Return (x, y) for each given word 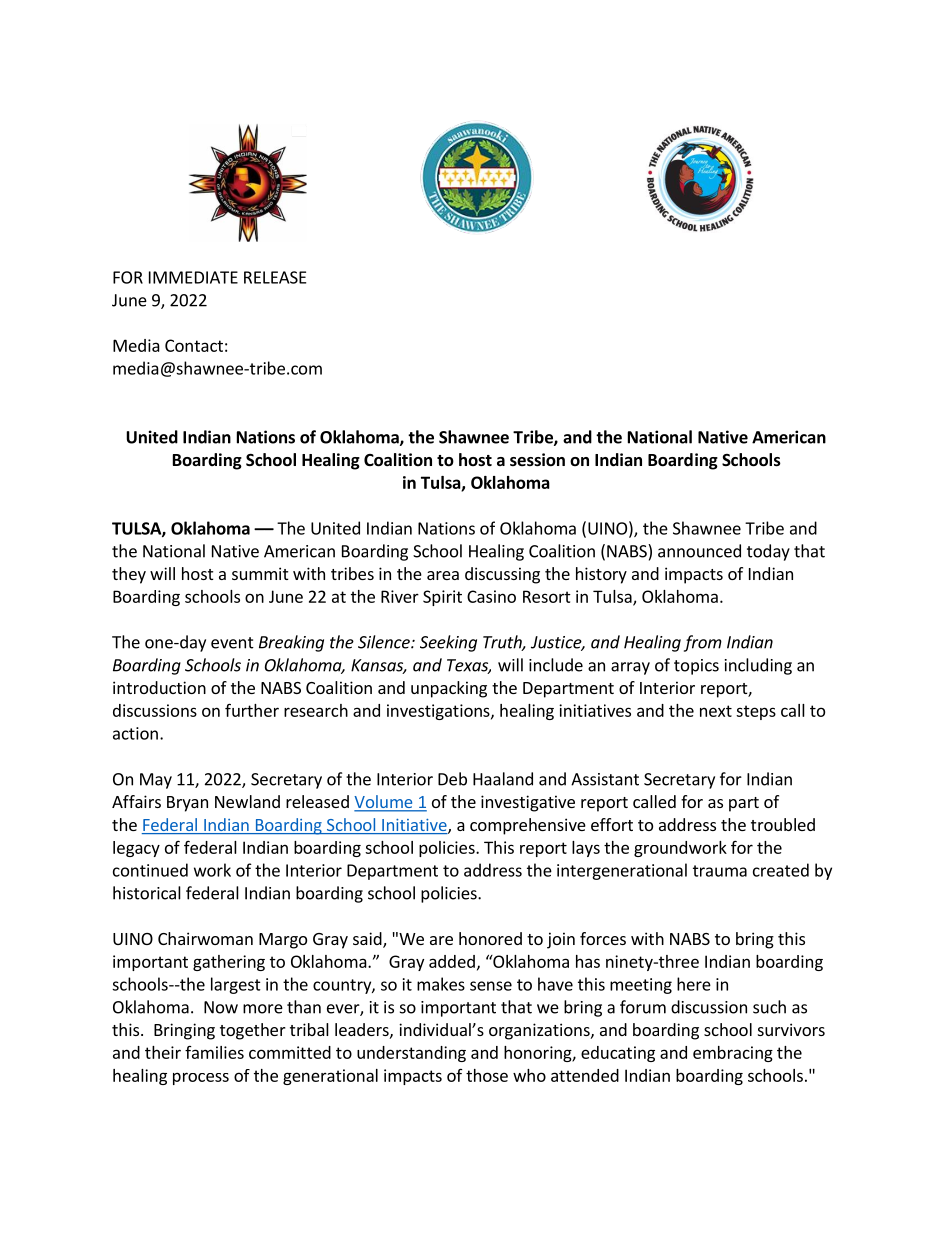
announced (699, 551)
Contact (194, 345)
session (537, 460)
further (252, 710)
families (214, 1052)
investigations (439, 712)
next (716, 711)
